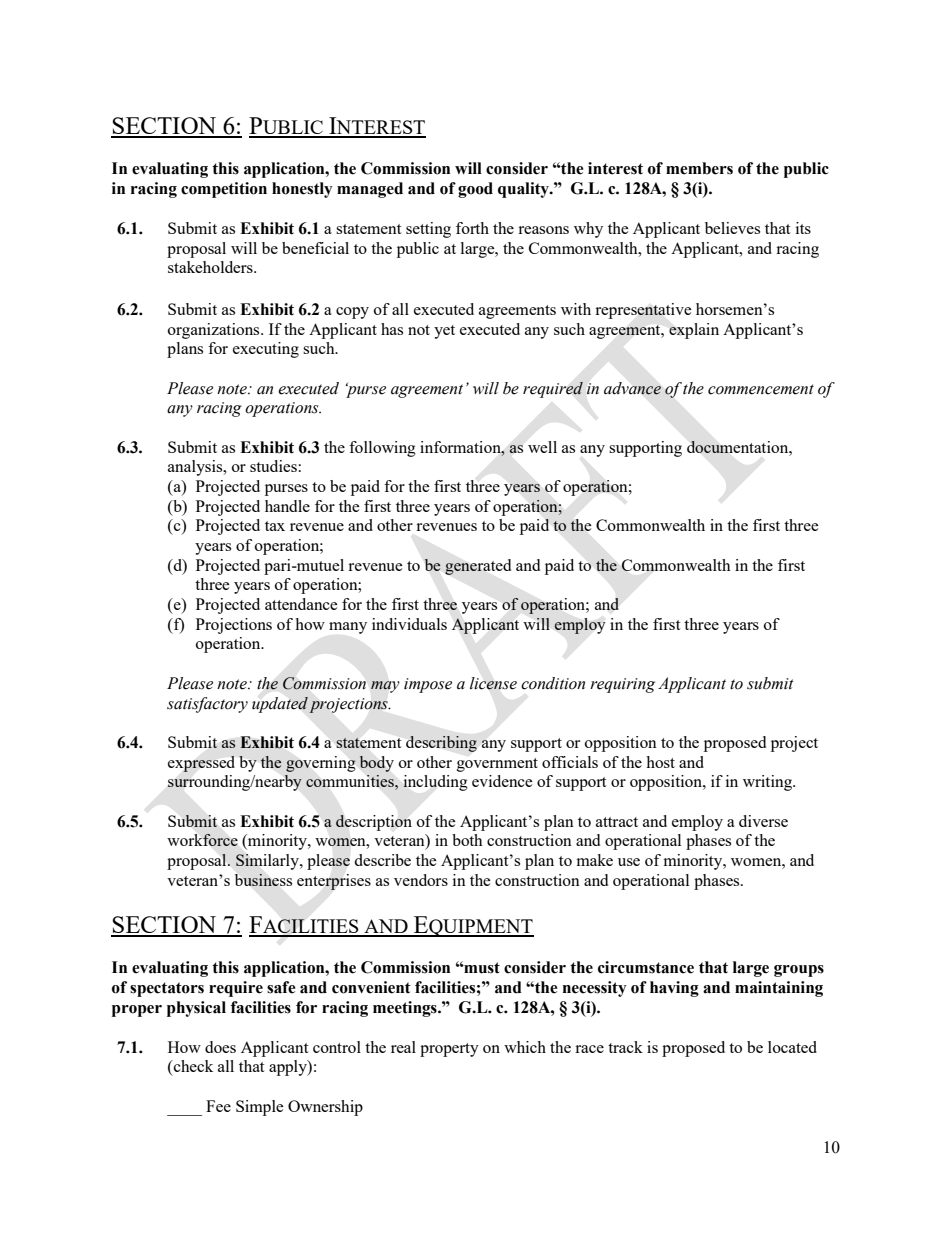 The height and width of the screenshot is (1233, 952). Describe the element at coordinates (761, 389) in the screenshot. I see `commencement` at that location.
